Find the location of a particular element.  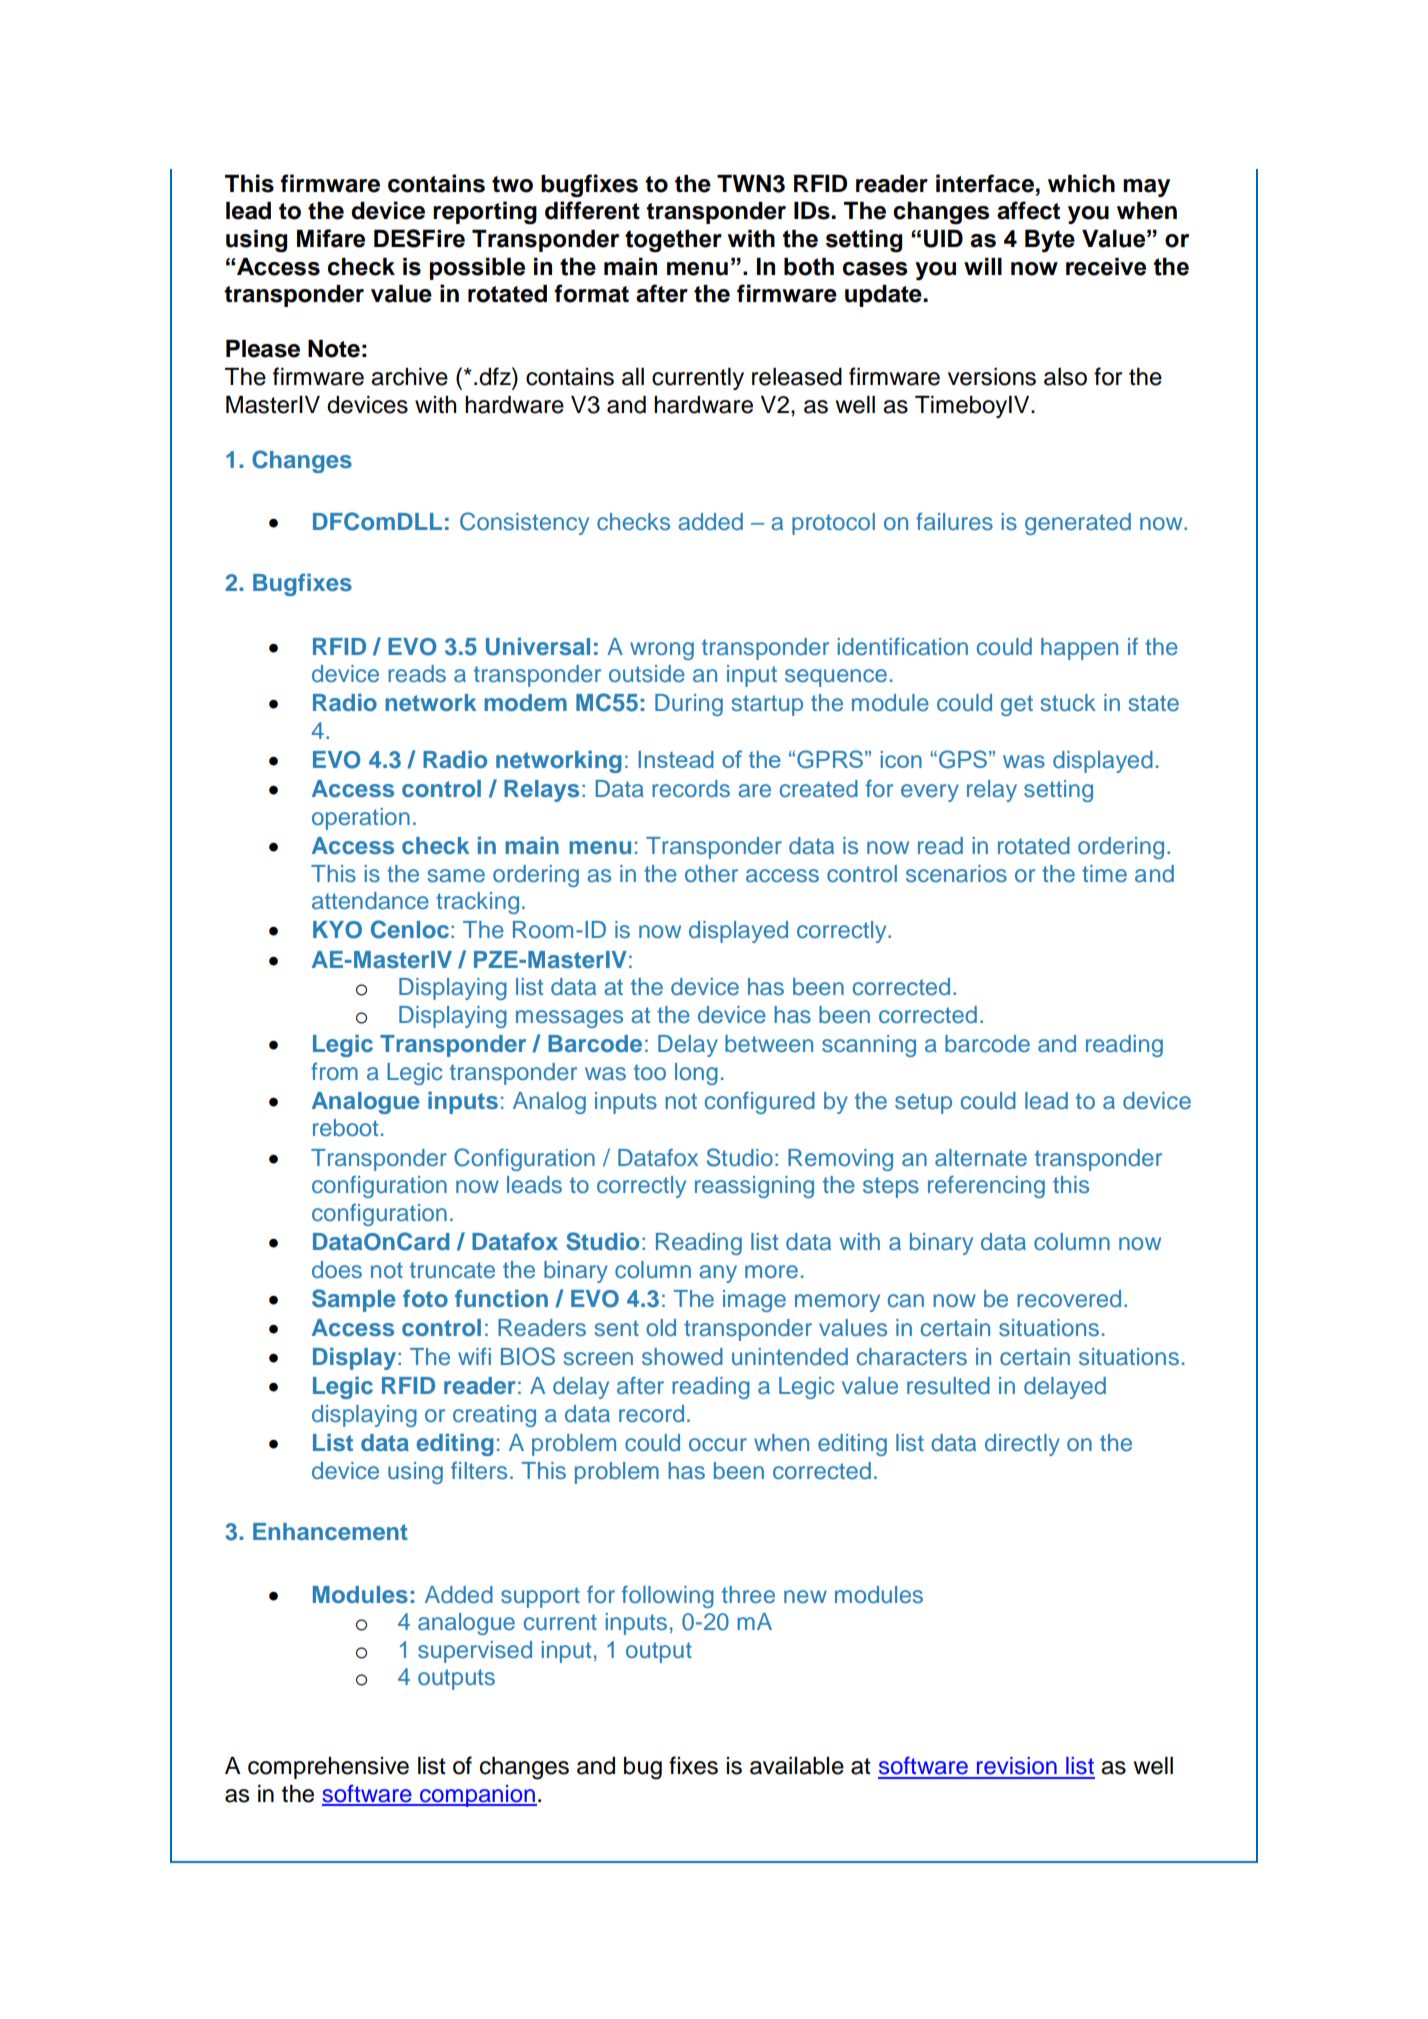

stuck is located at coordinates (1068, 703).
